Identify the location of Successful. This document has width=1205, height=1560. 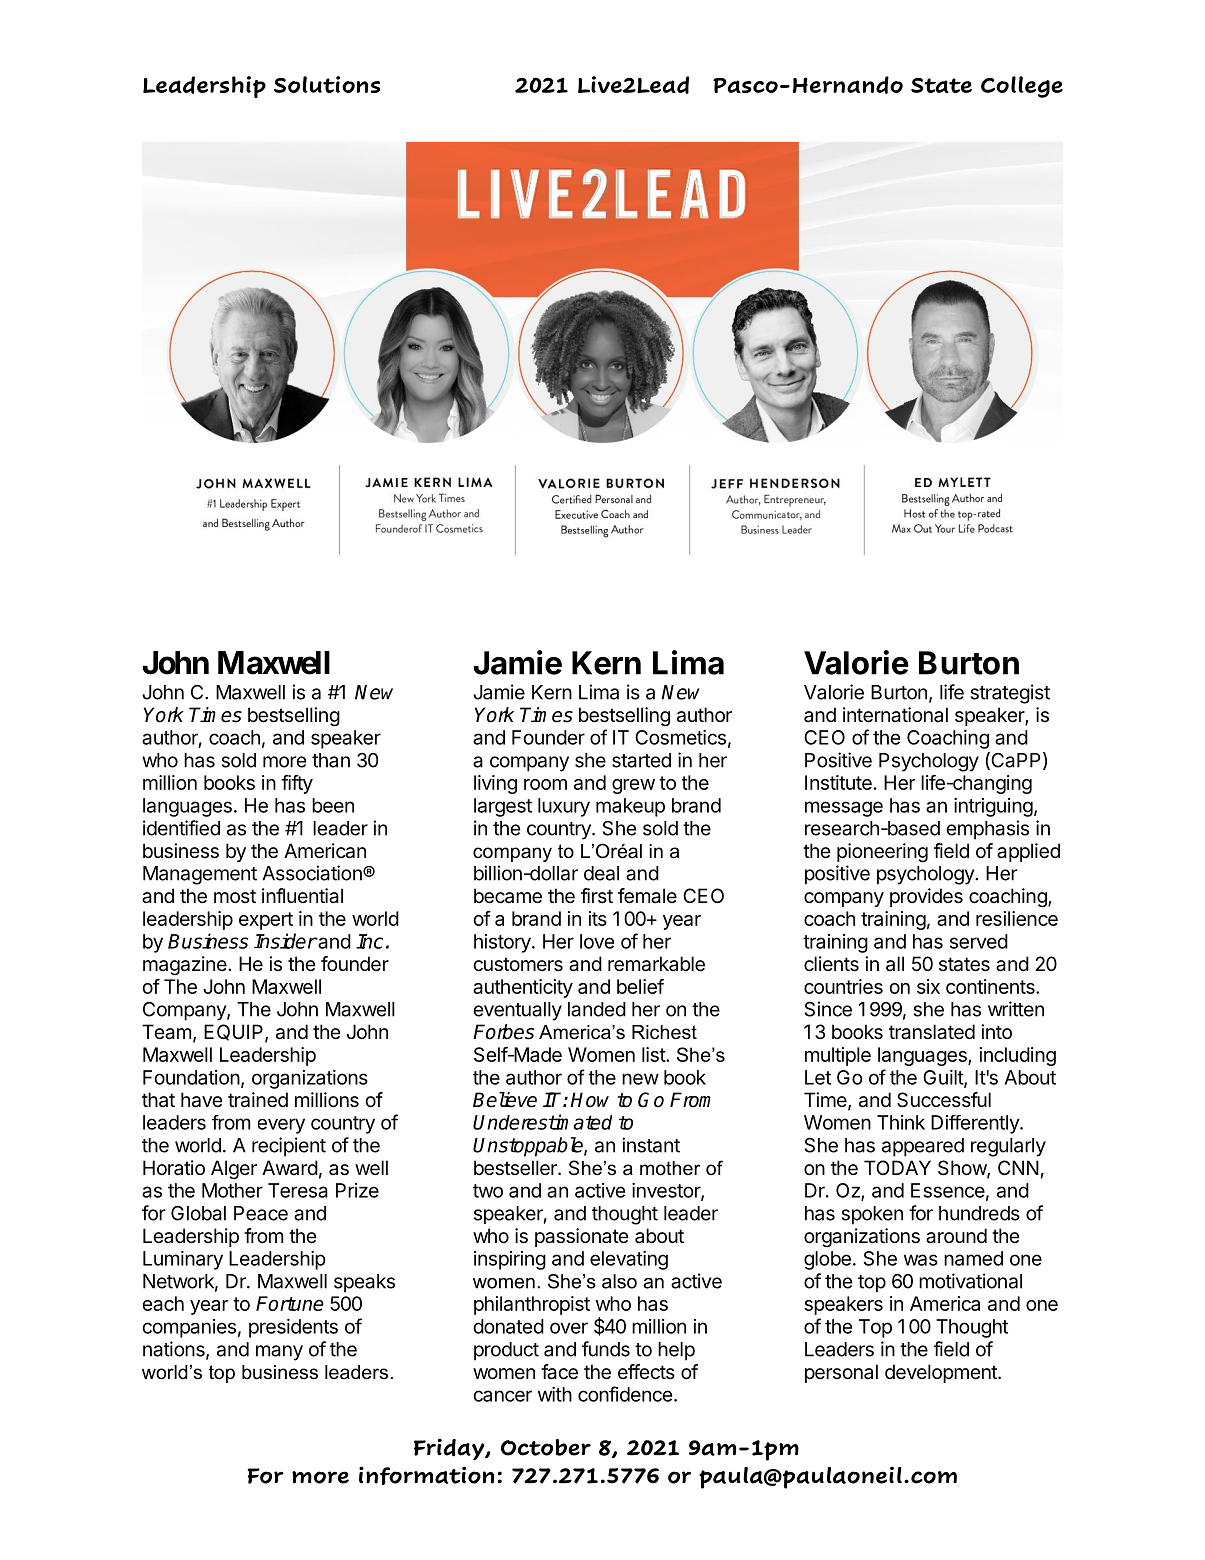
(944, 1100).
